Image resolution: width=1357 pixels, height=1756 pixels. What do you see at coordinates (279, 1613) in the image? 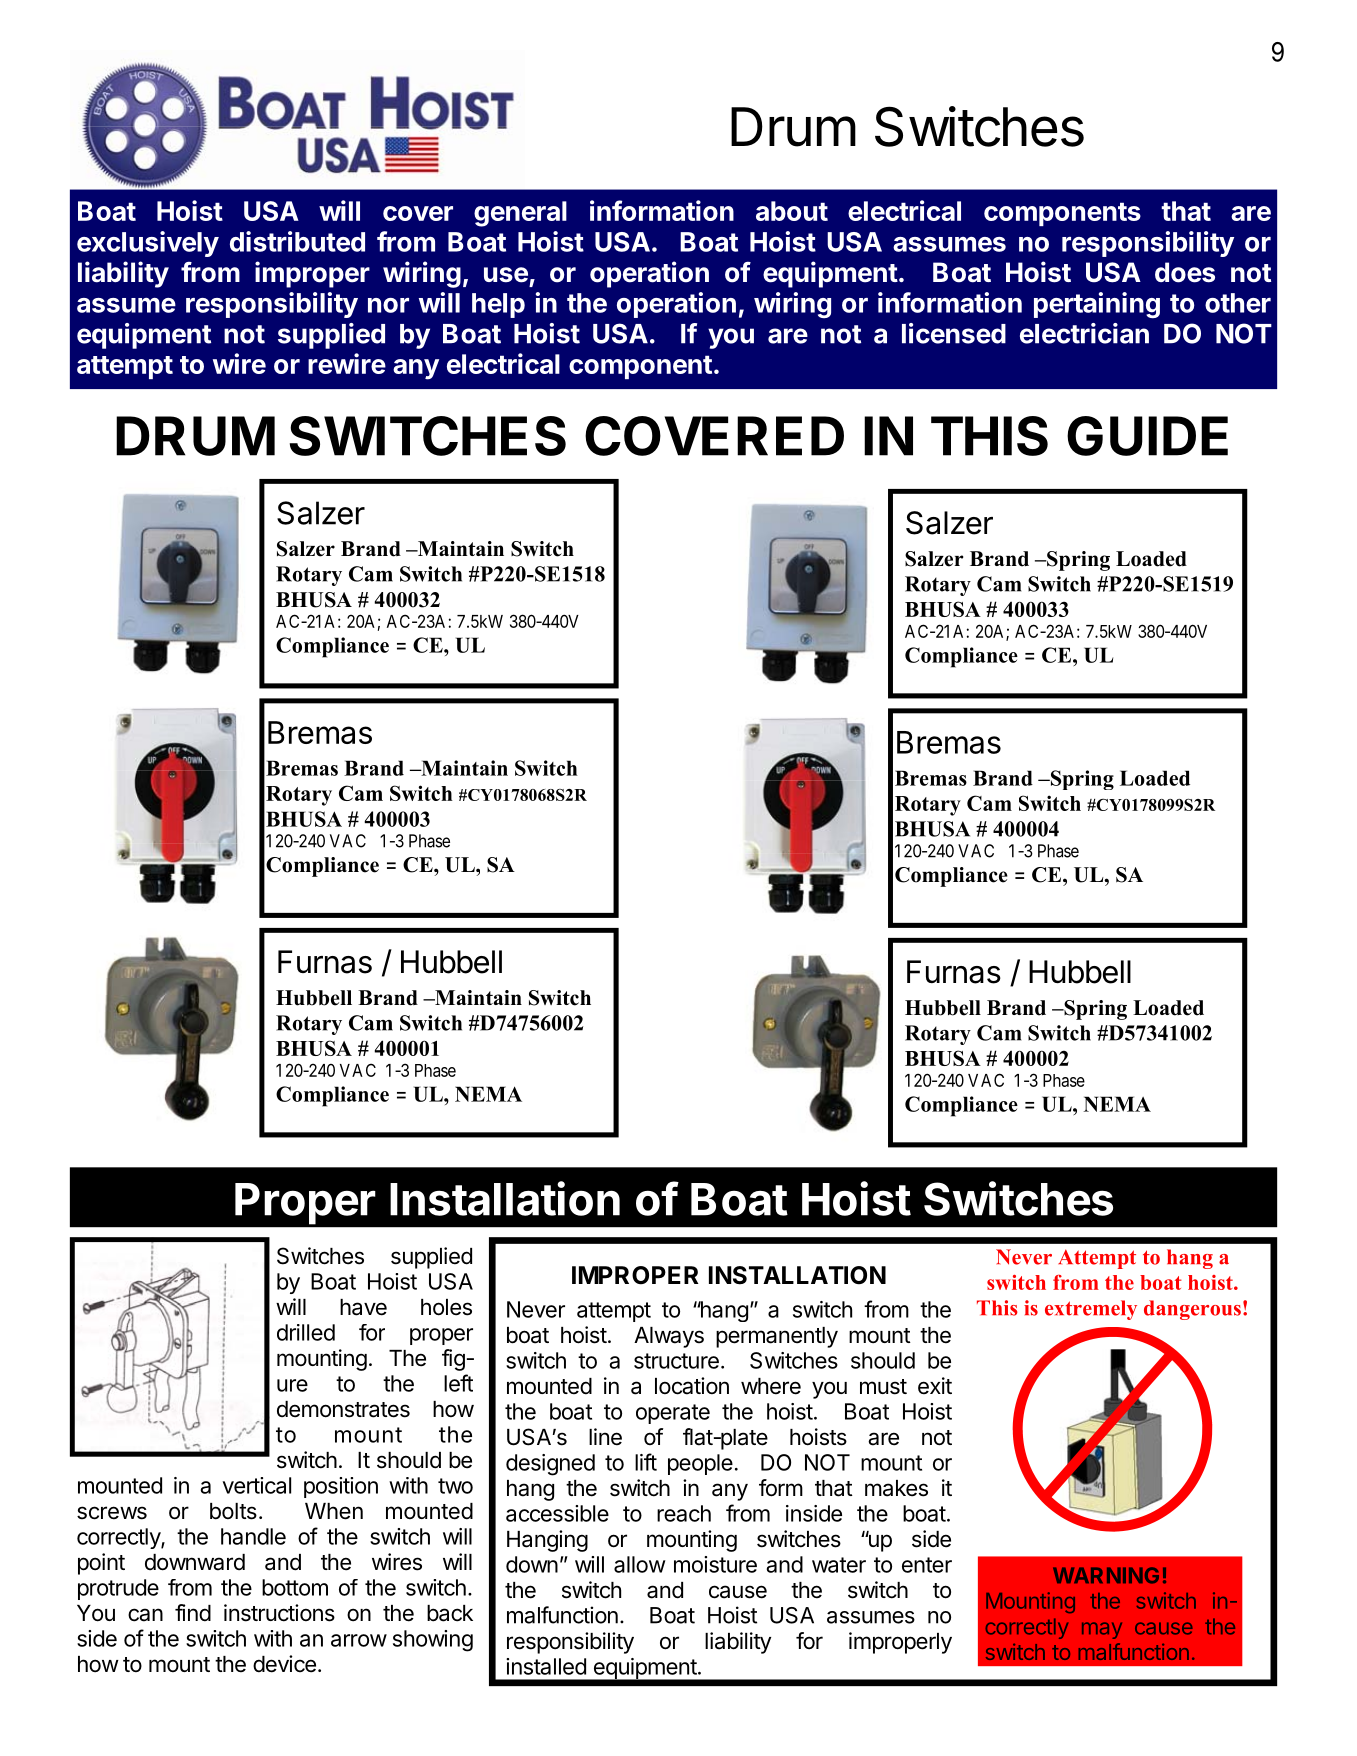
I see `instructions` at bounding box center [279, 1613].
